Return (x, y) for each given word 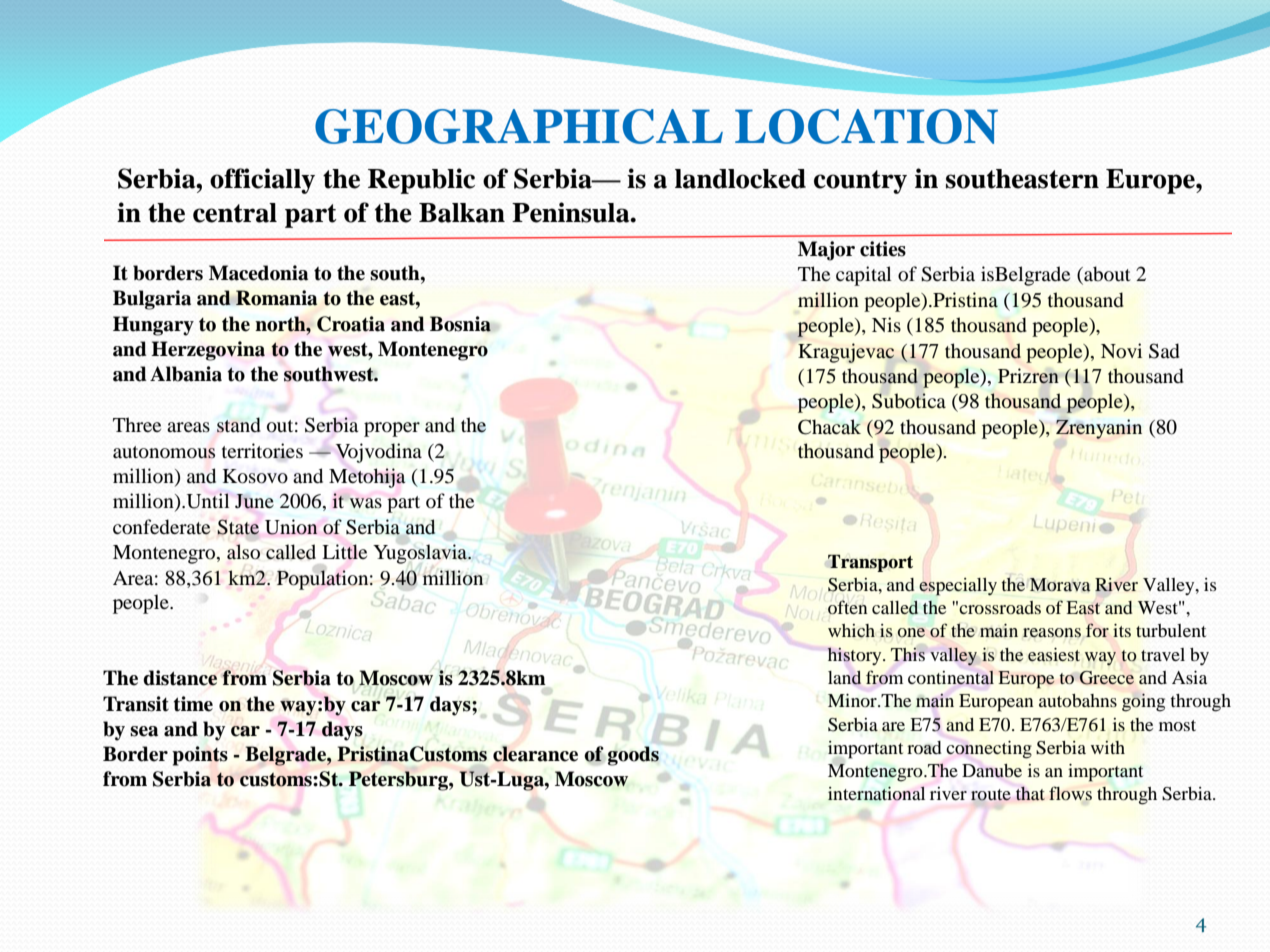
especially (958, 587)
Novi (1121, 351)
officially (262, 181)
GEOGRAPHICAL (519, 126)
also (243, 551)
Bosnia (460, 324)
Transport (870, 563)
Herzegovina (208, 351)
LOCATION (866, 126)
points (200, 756)
